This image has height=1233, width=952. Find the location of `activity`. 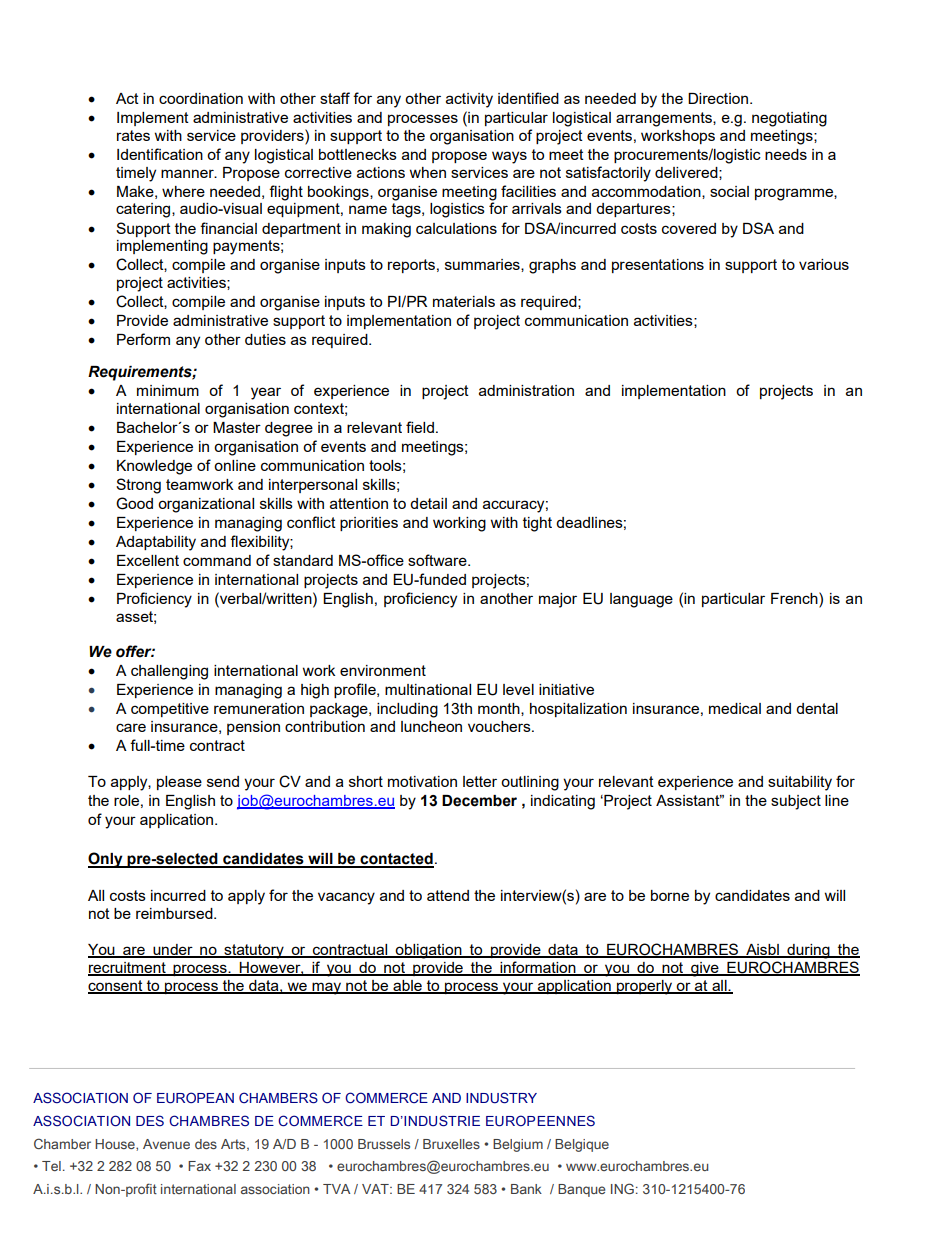

activity is located at coordinates (469, 100).
